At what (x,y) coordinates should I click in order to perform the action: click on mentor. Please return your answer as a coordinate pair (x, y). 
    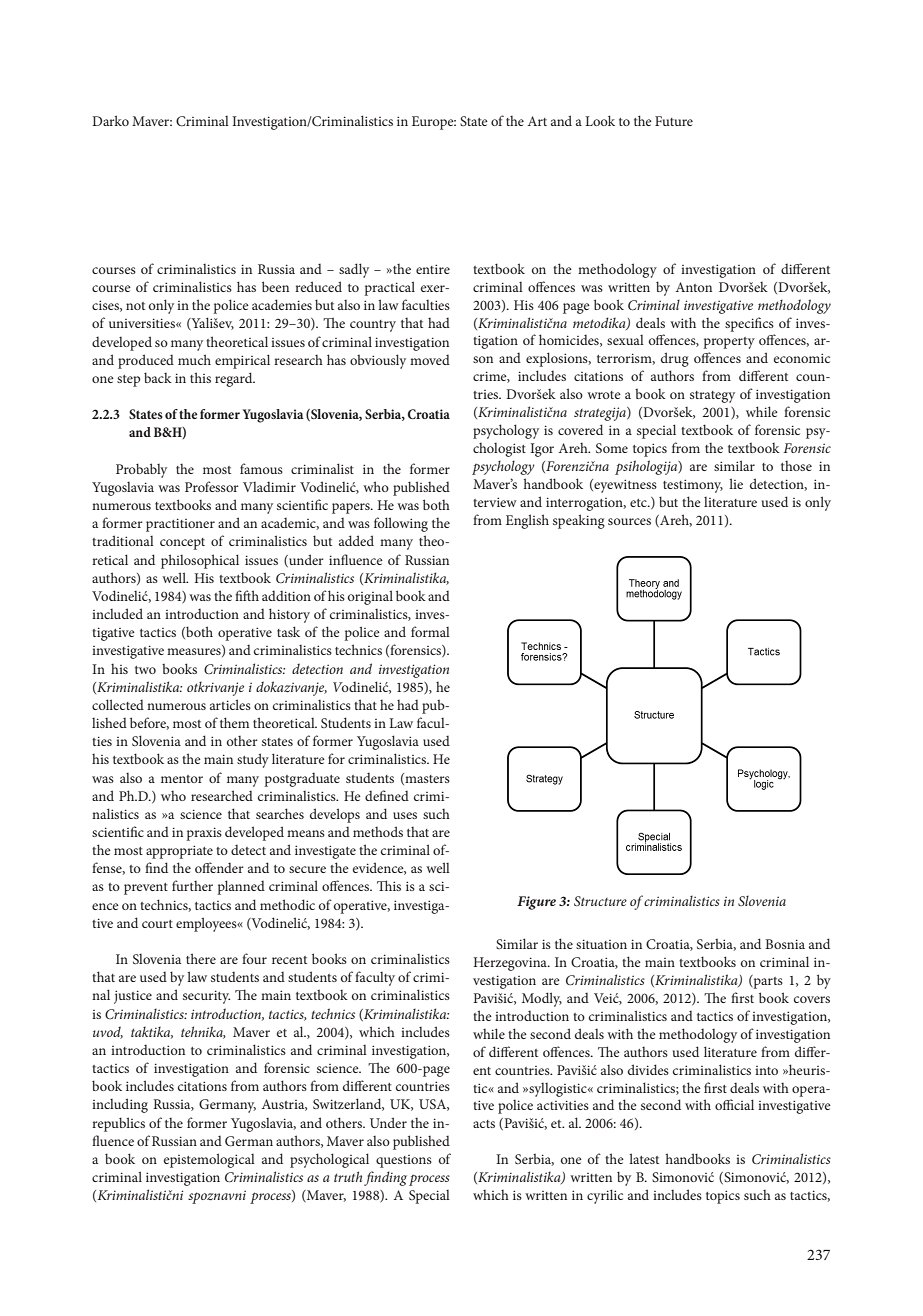
    Looking at the image, I should click on (182, 779).
